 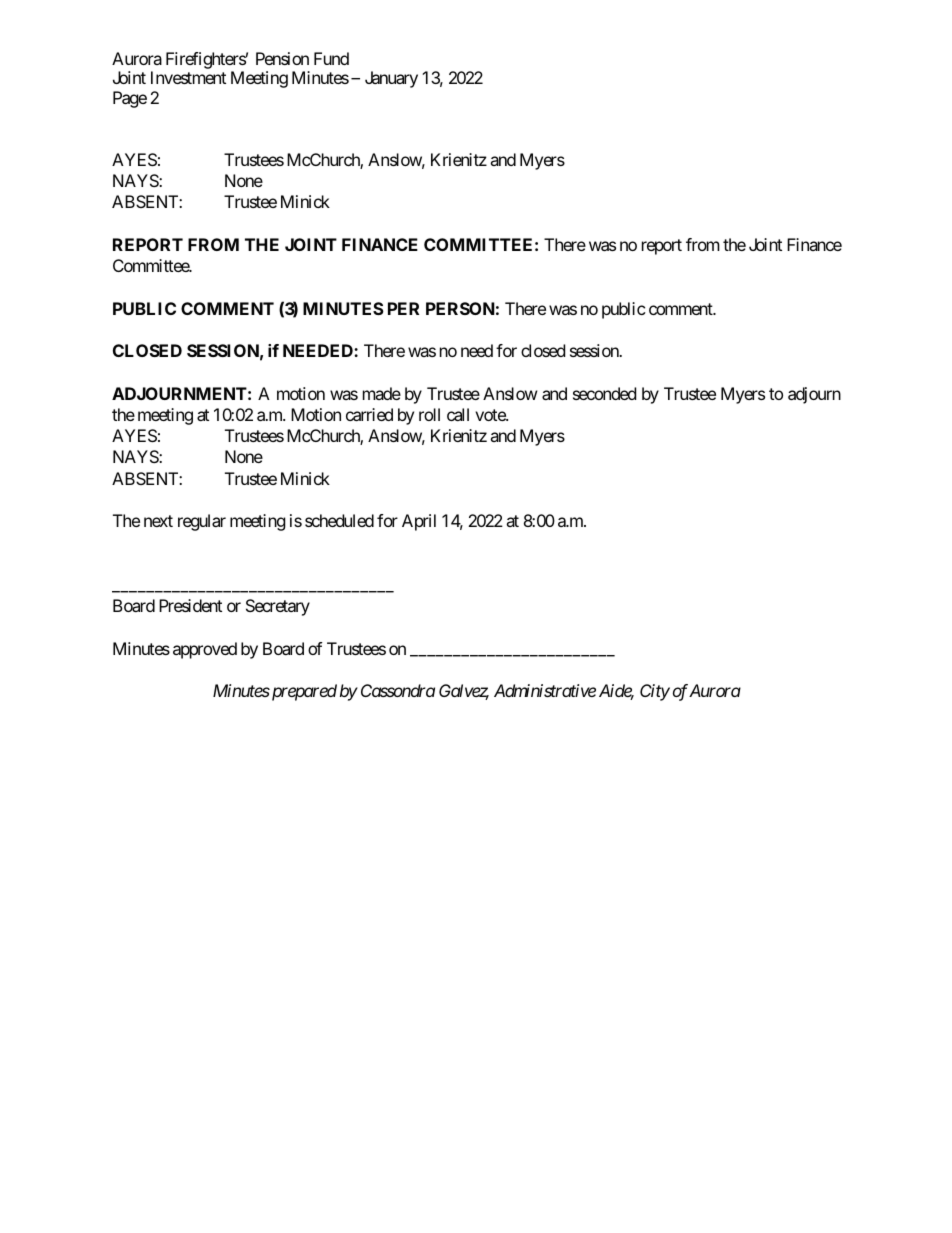 I want to click on Investment, so click(x=188, y=77).
